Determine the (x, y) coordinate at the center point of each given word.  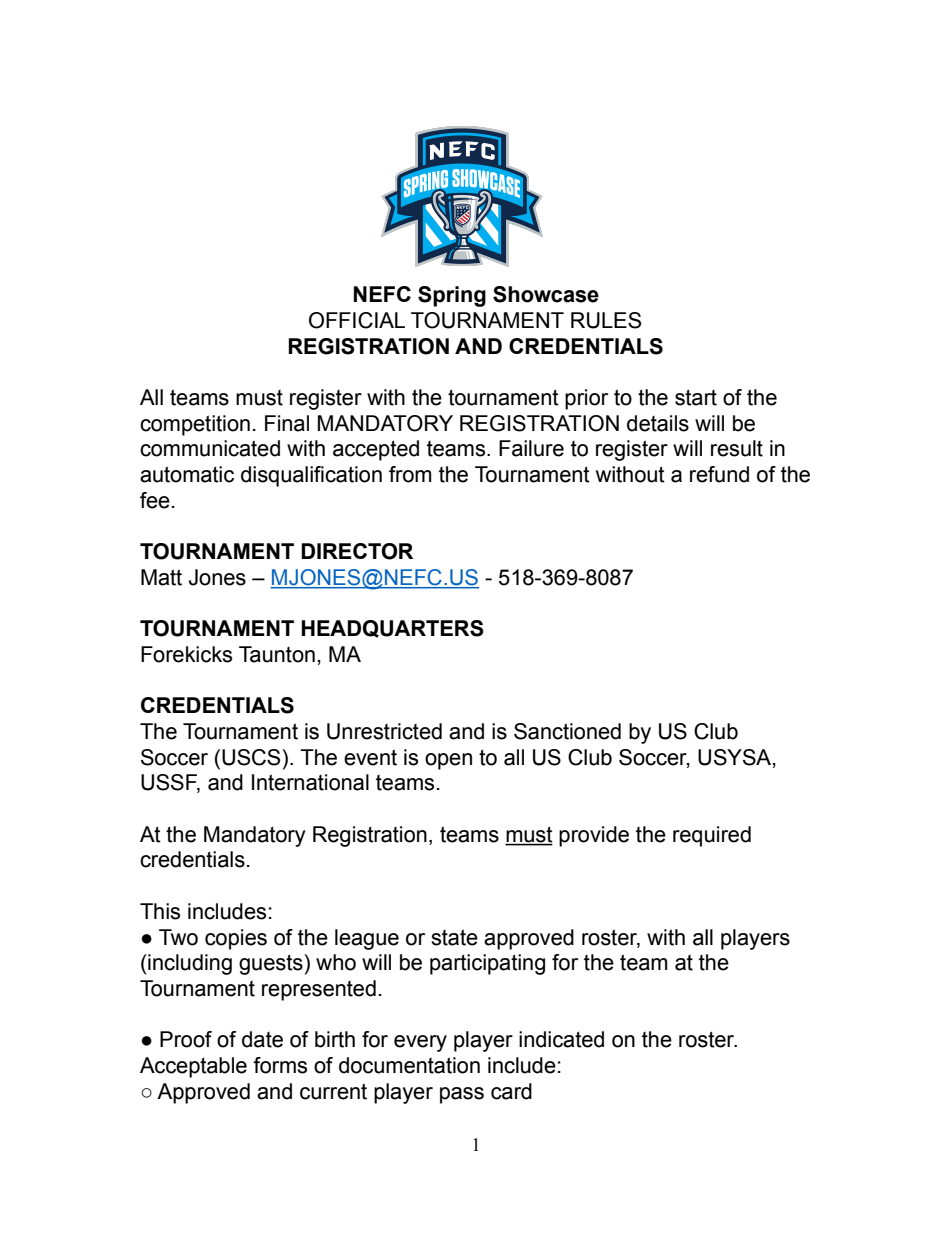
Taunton (277, 654)
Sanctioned (567, 731)
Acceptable (193, 1067)
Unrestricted (384, 731)
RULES (606, 320)
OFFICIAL (357, 320)
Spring (452, 296)
